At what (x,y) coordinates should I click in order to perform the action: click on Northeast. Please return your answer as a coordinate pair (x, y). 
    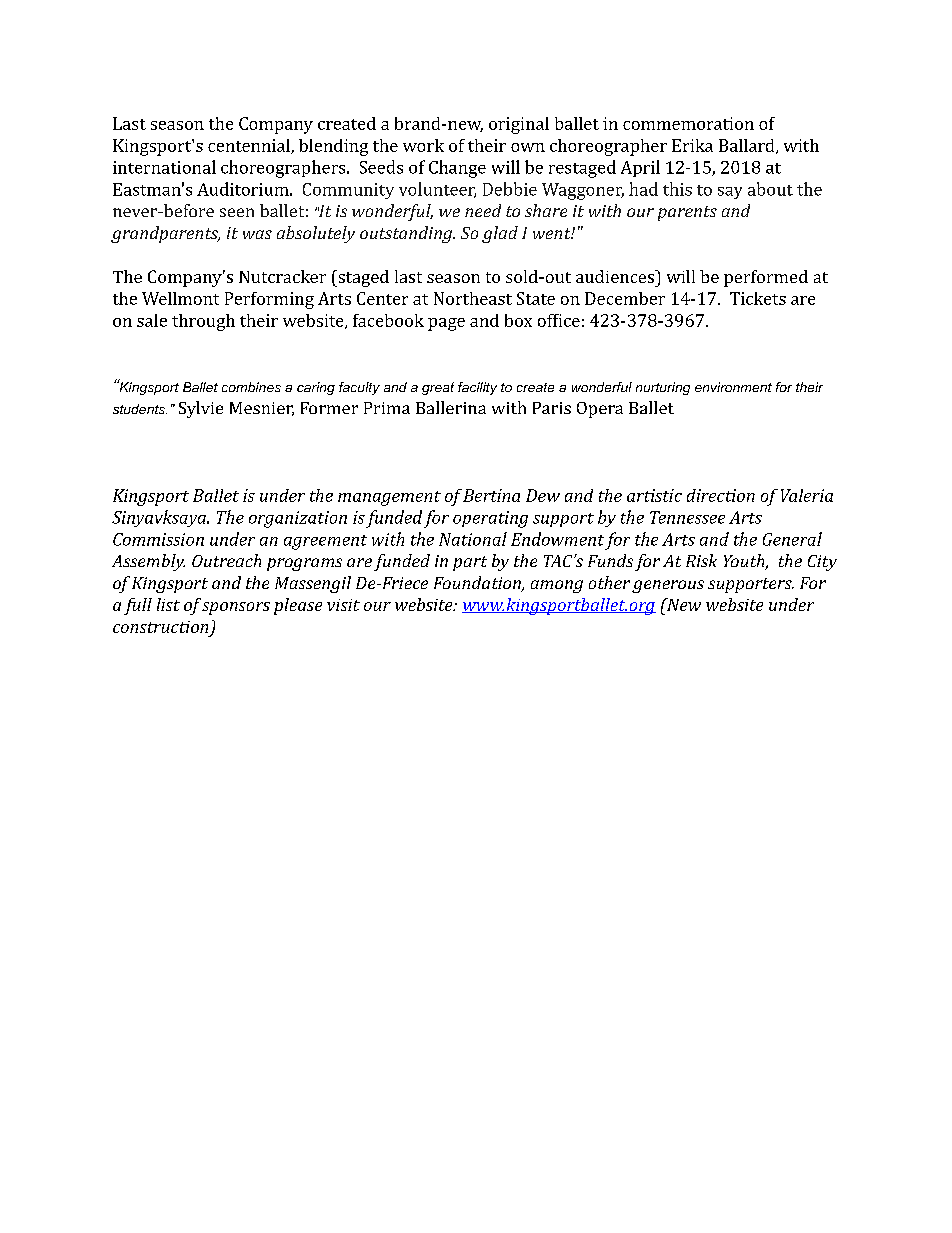
    Looking at the image, I should click on (473, 298).
